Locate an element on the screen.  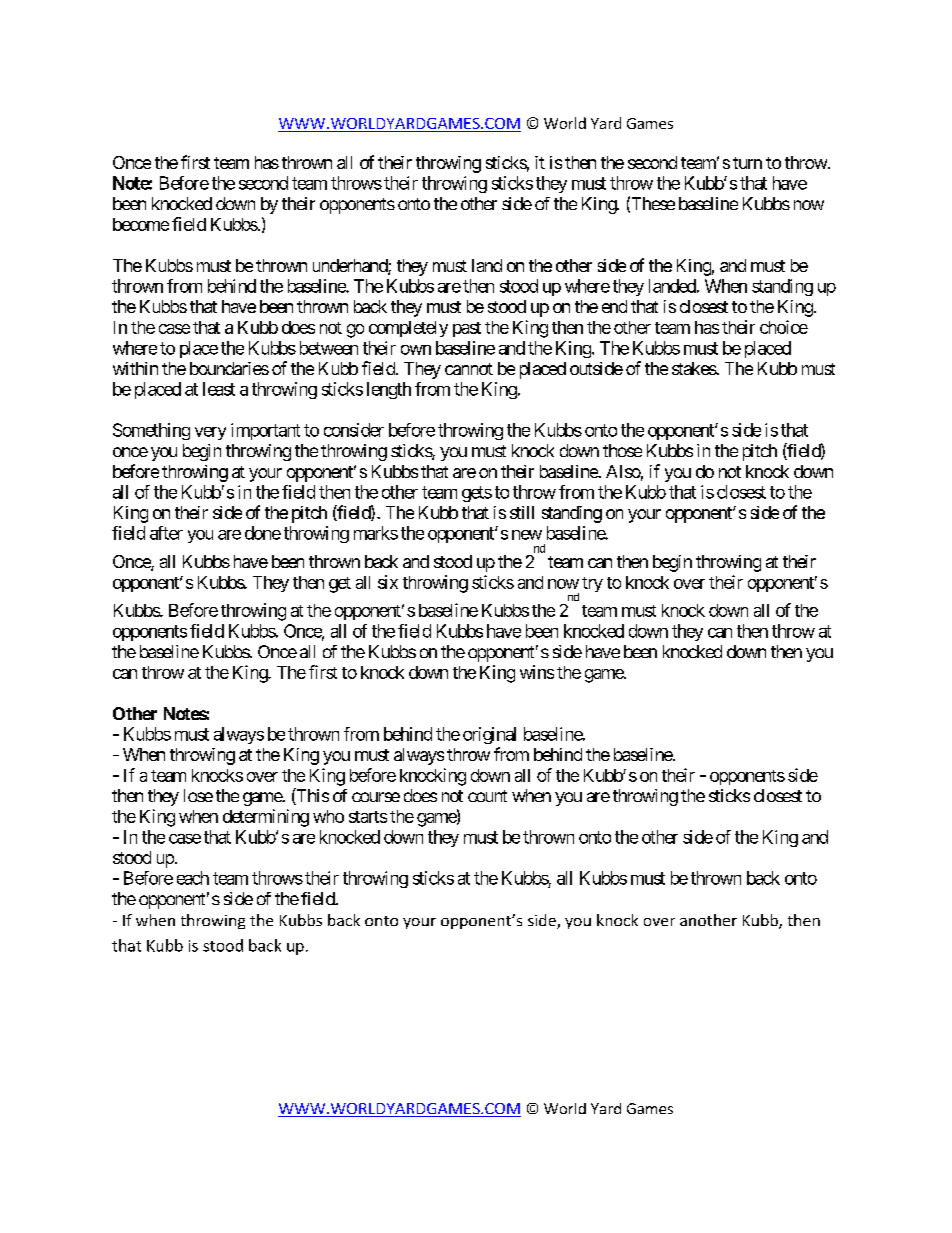
those is located at coordinates (622, 450).
